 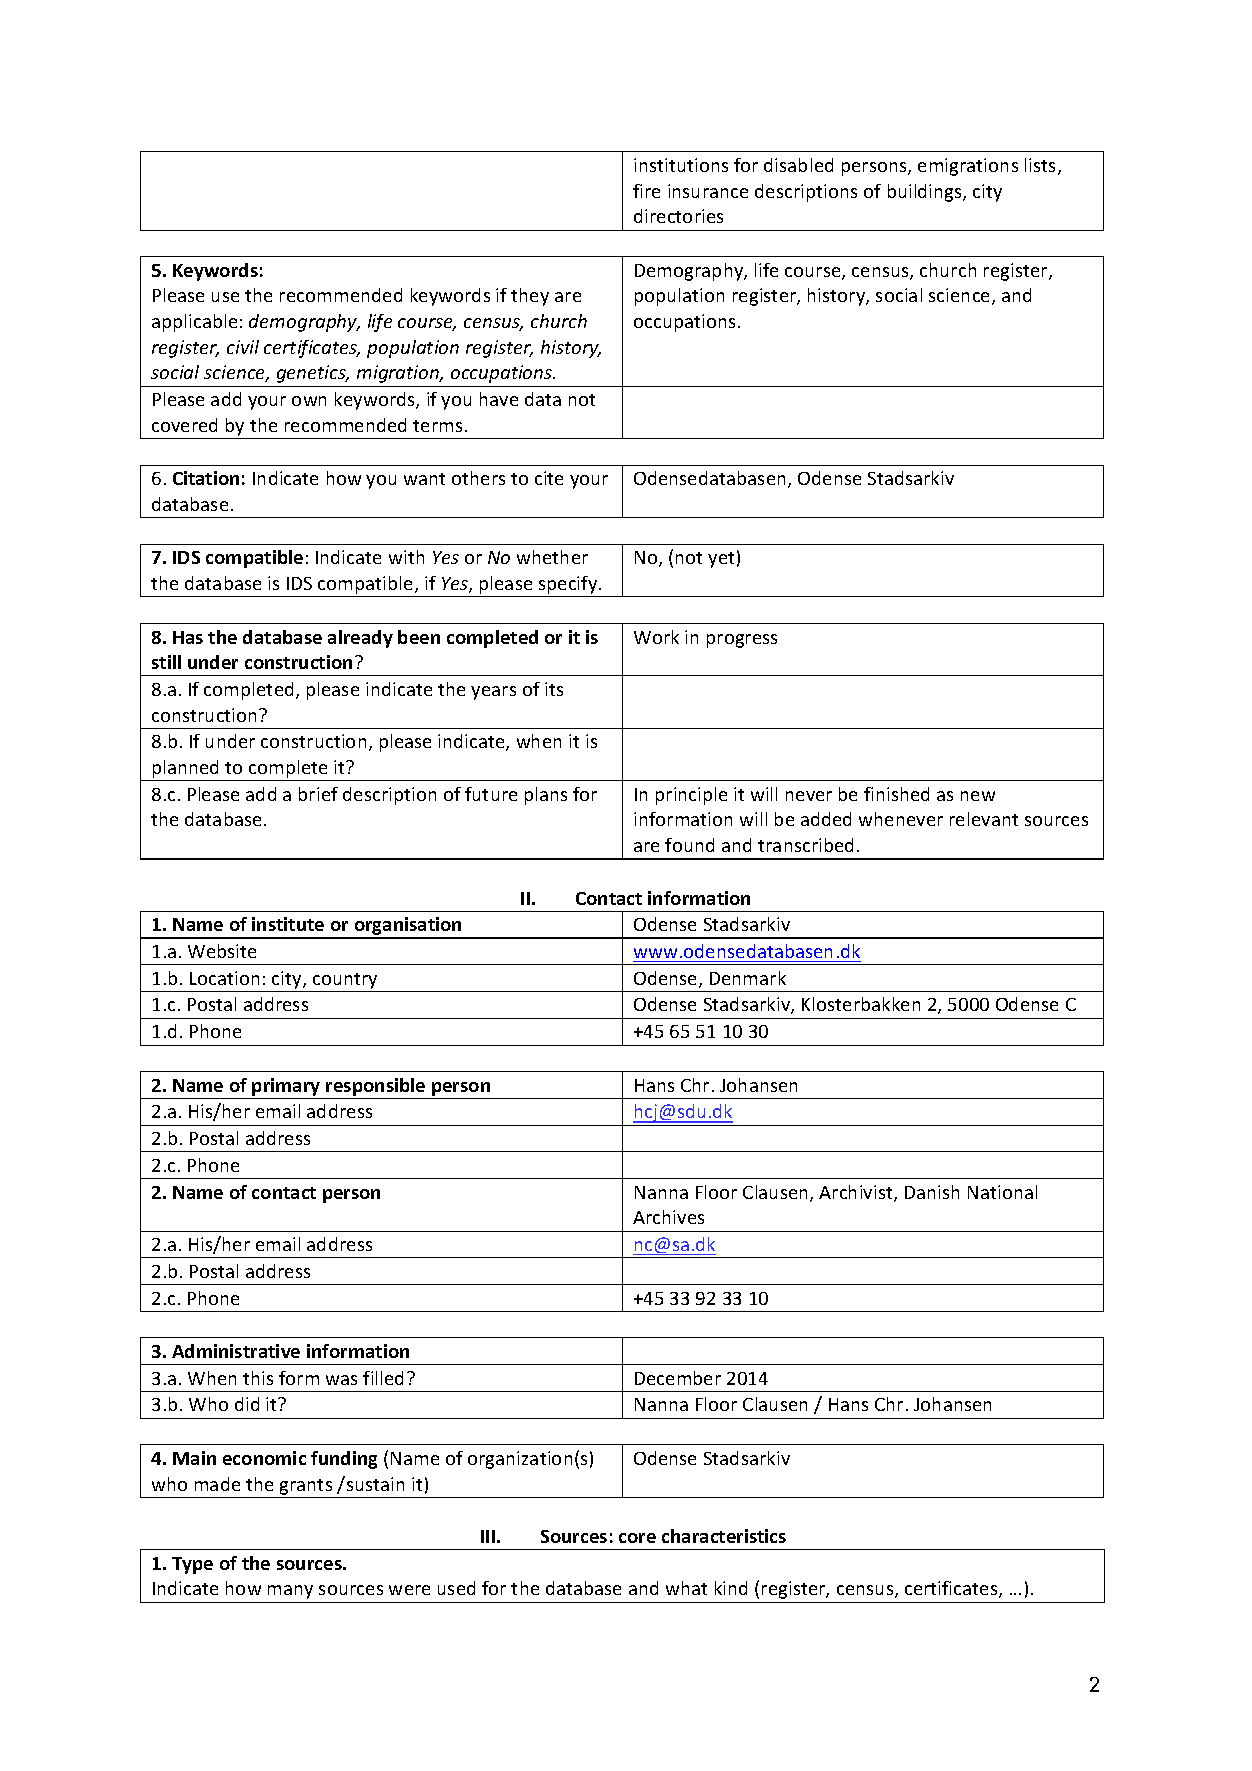 I want to click on Citation, so click(x=206, y=478).
